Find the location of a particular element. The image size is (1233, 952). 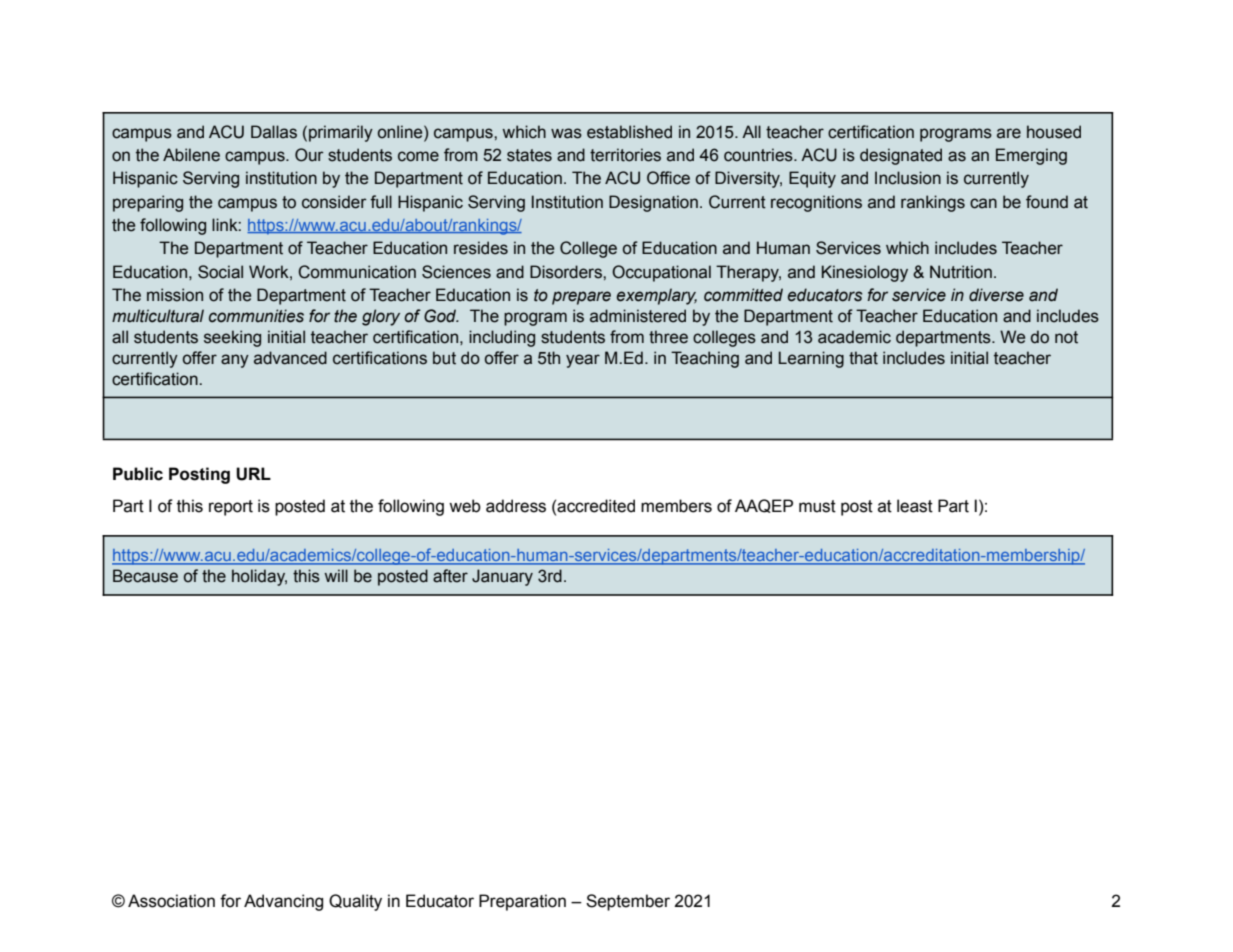

any is located at coordinates (235, 361).
